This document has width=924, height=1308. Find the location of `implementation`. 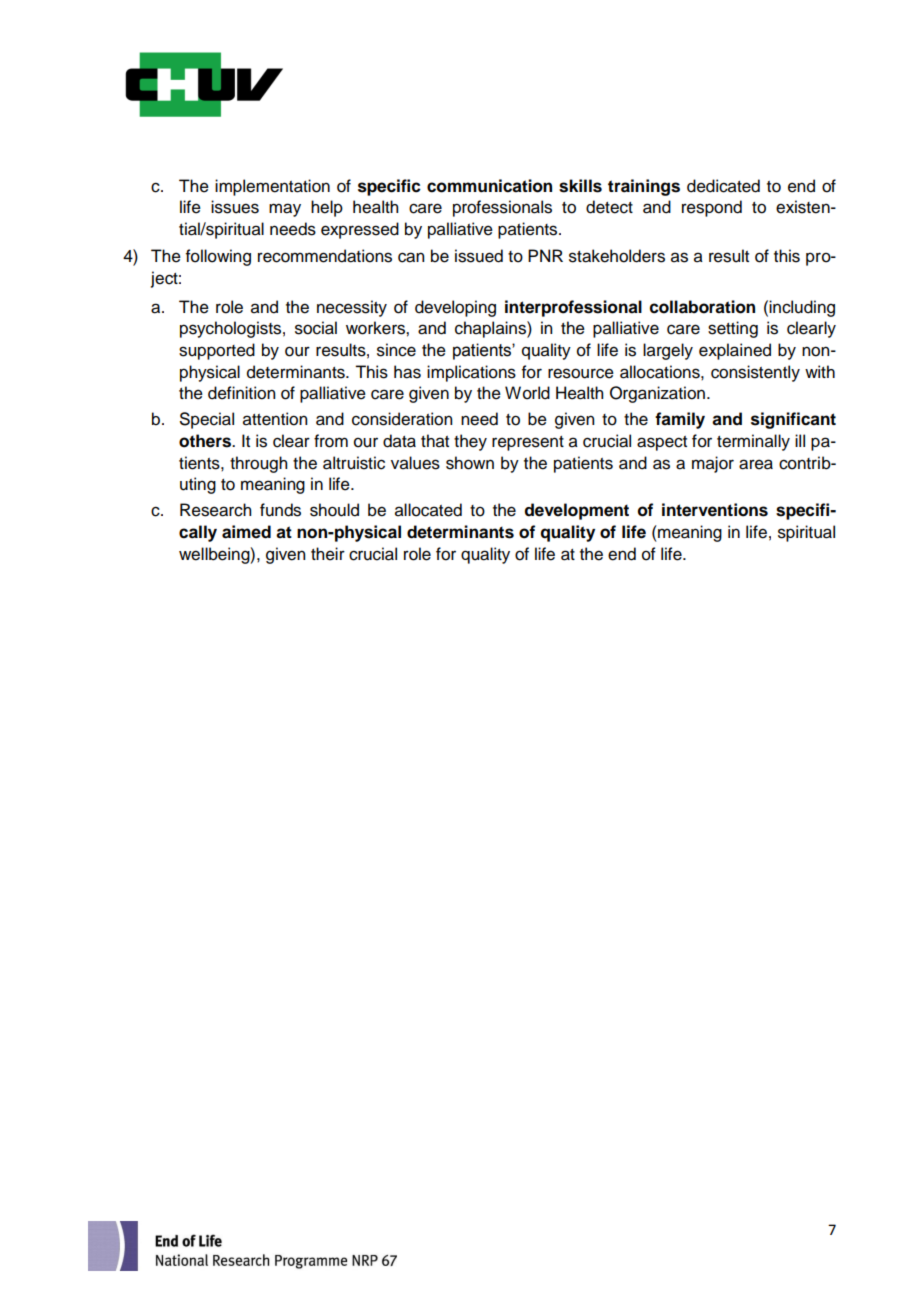

implementation is located at coordinates (272, 187).
